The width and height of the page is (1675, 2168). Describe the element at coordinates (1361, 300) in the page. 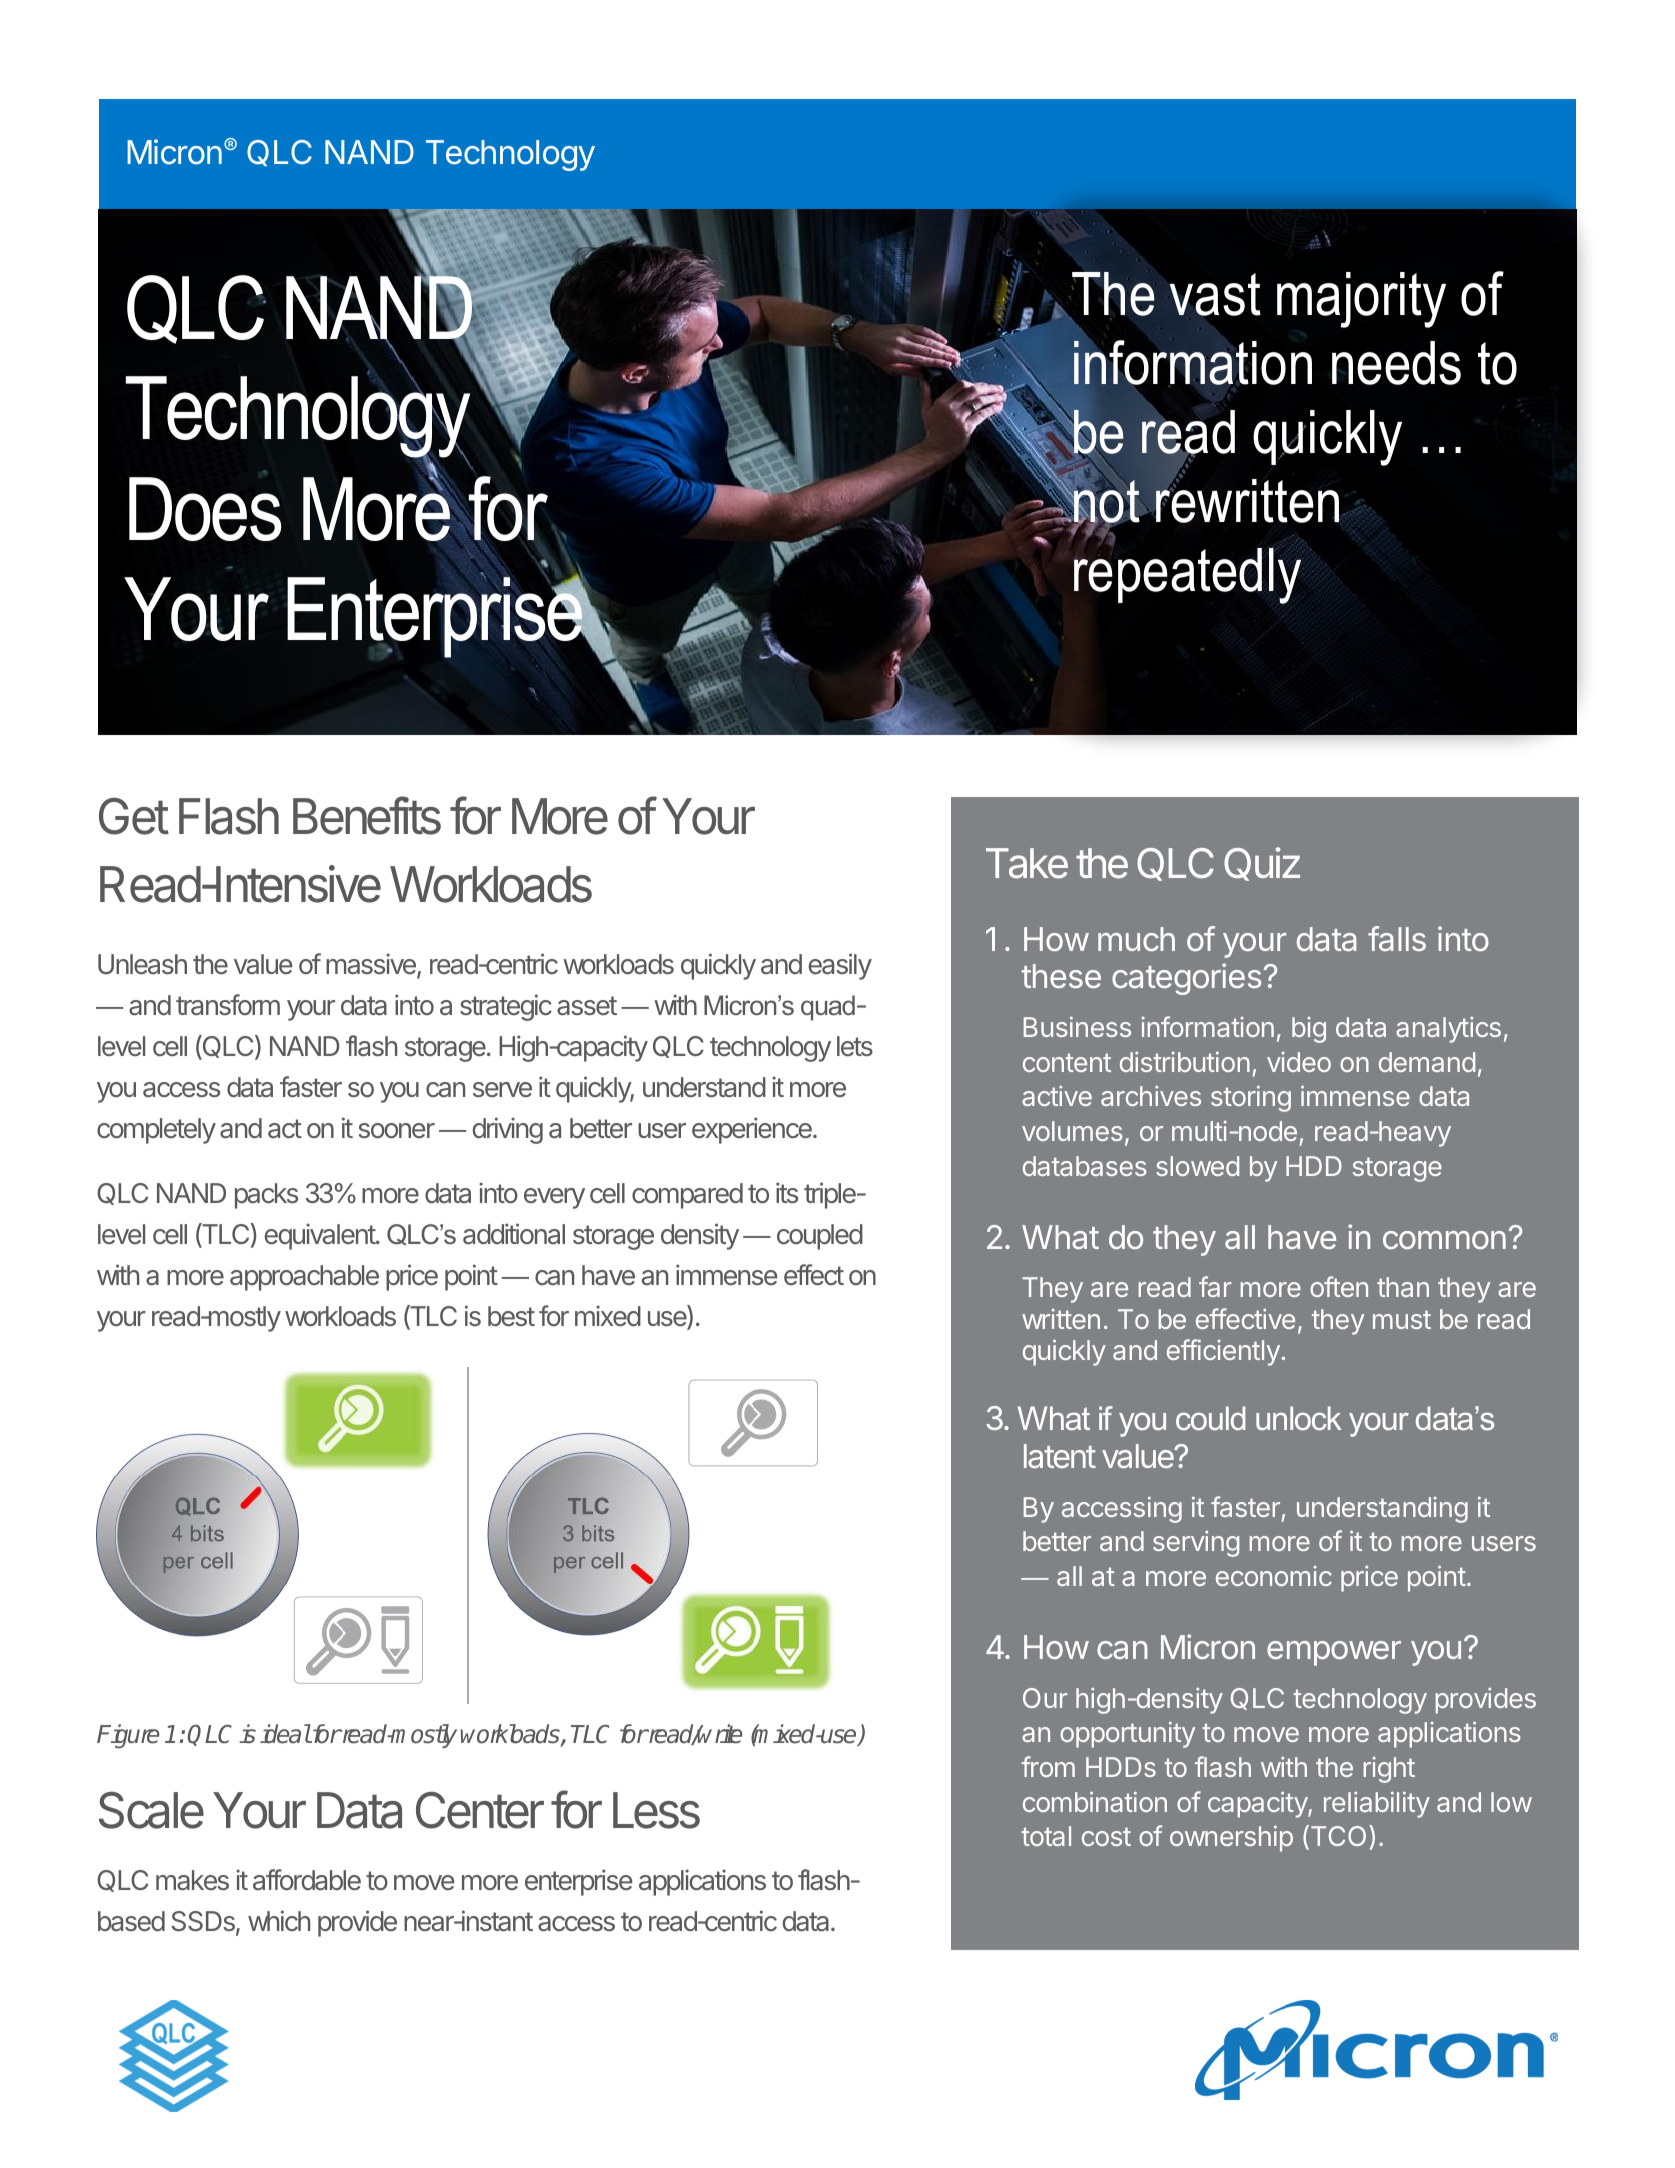

I see `majority` at that location.
